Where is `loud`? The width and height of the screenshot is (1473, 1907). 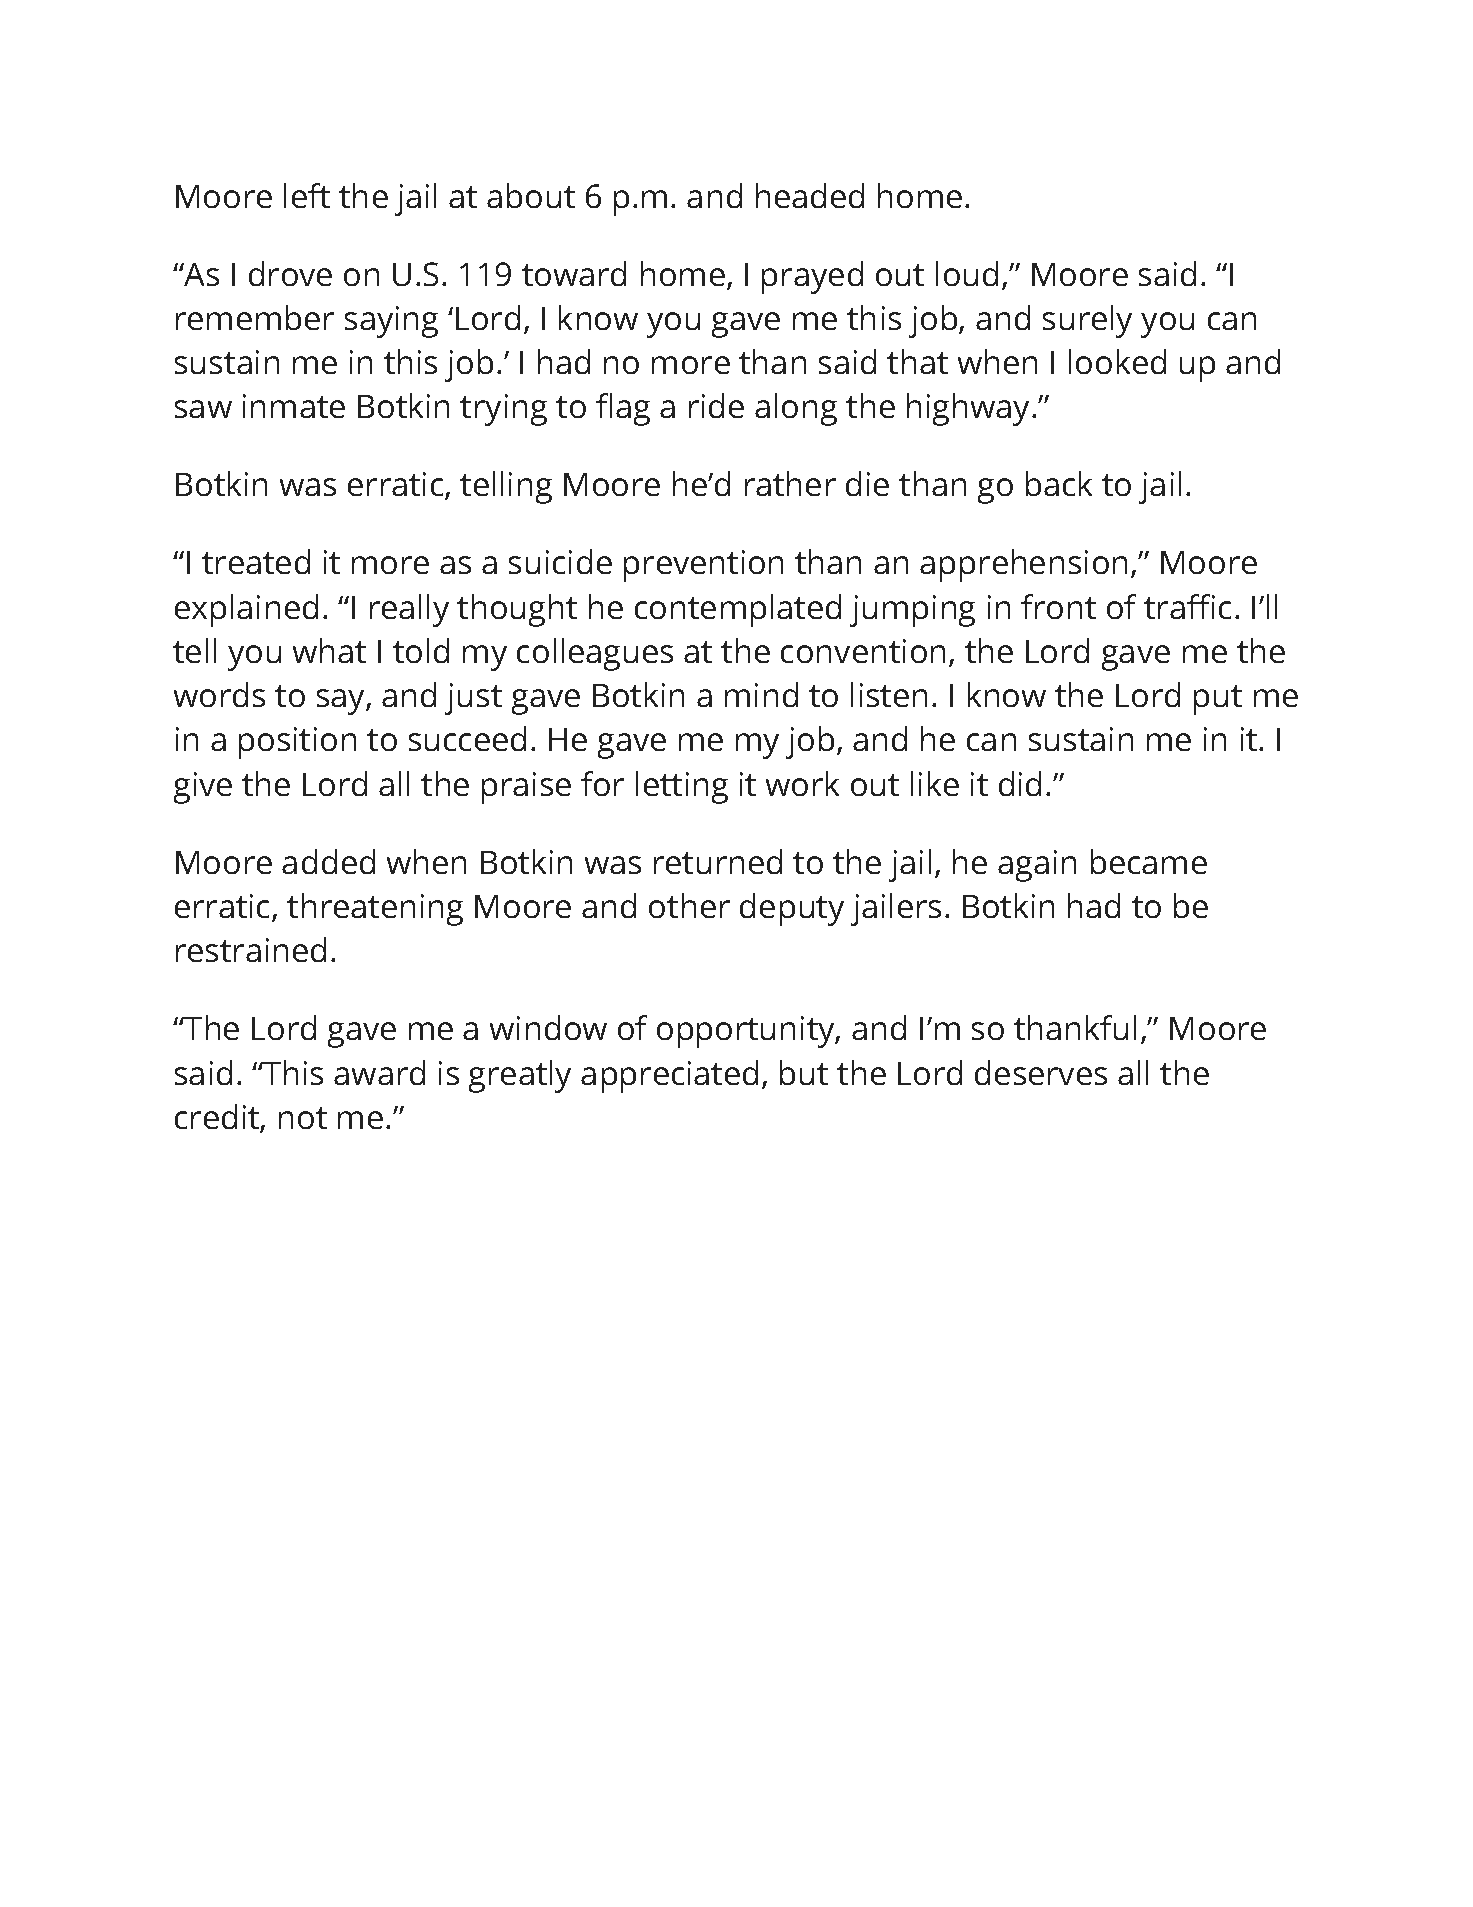
loud is located at coordinates (967, 273).
